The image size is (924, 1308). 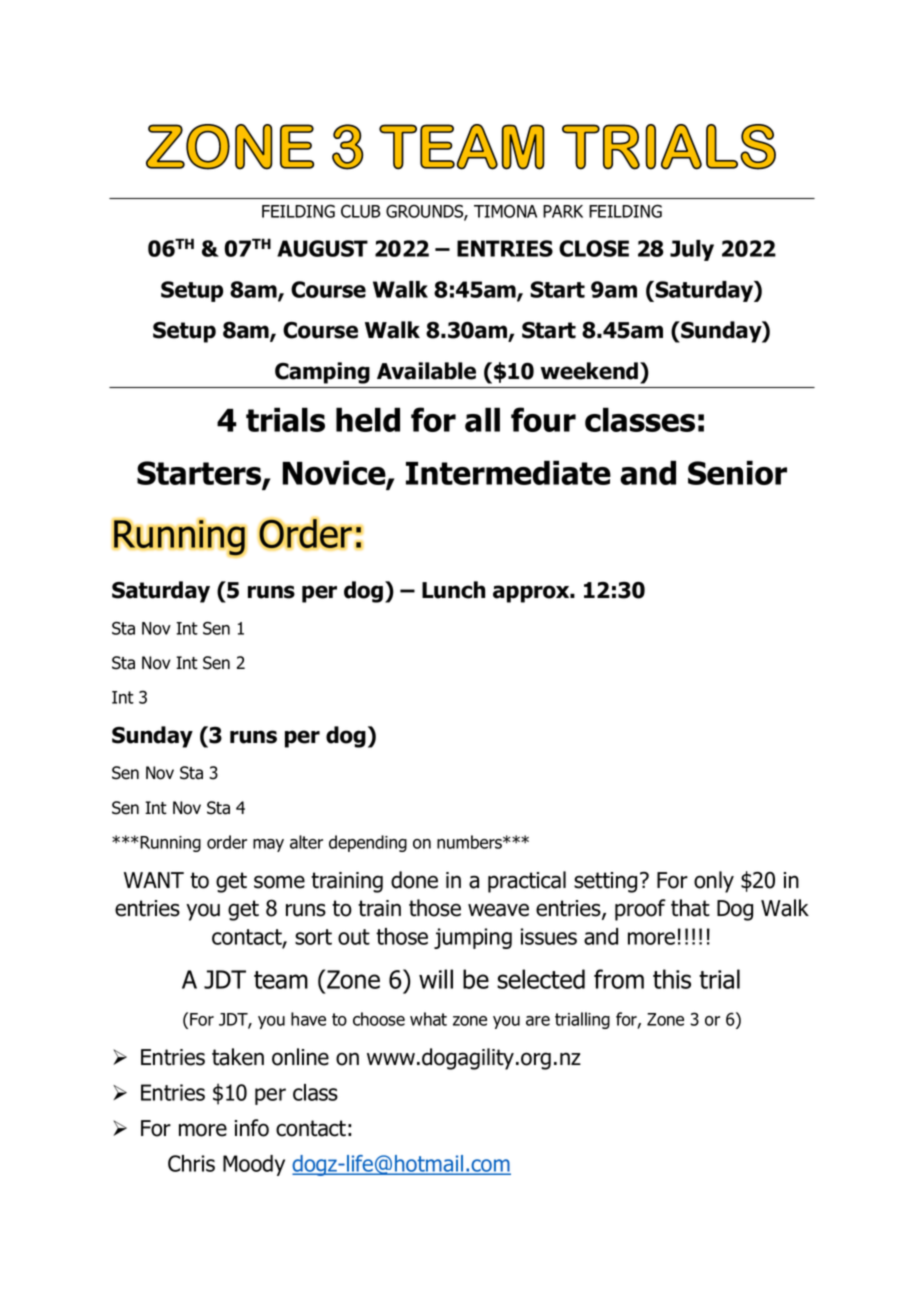 What do you see at coordinates (453, 590) in the screenshot?
I see `Lunch` at bounding box center [453, 590].
